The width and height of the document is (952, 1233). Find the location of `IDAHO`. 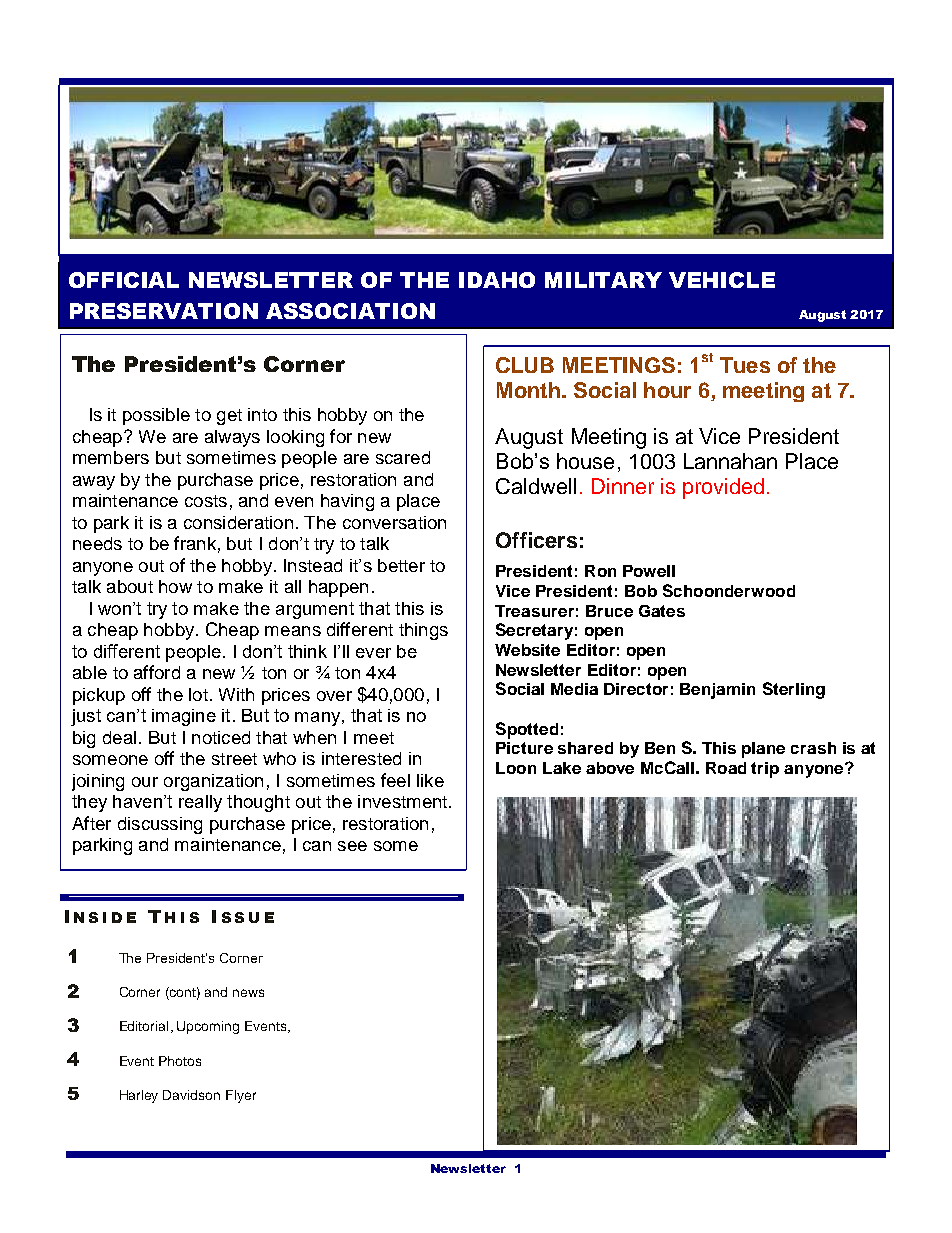

IDAHO is located at coordinates (497, 280).
